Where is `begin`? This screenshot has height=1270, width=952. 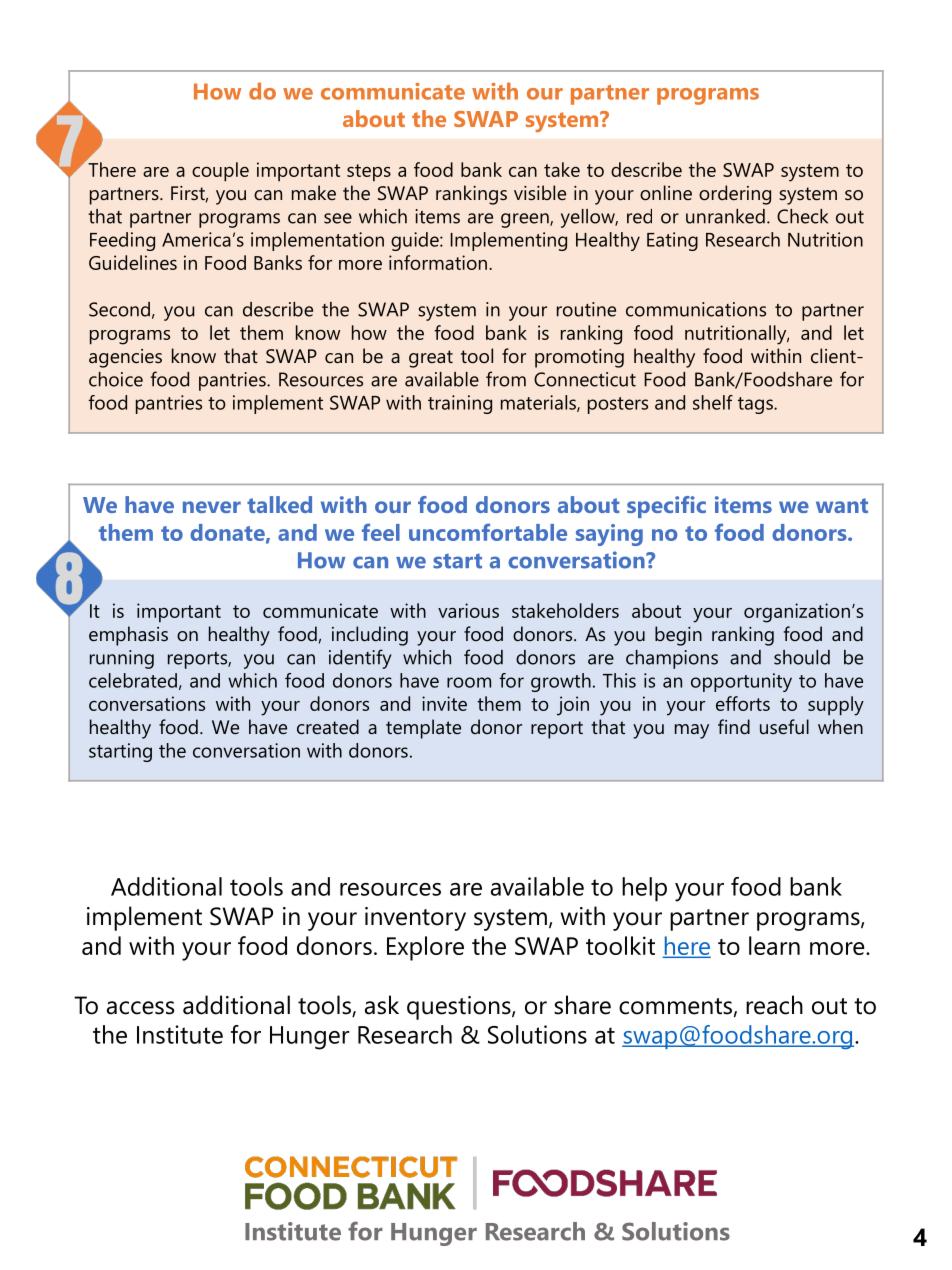
begin is located at coordinates (678, 636).
